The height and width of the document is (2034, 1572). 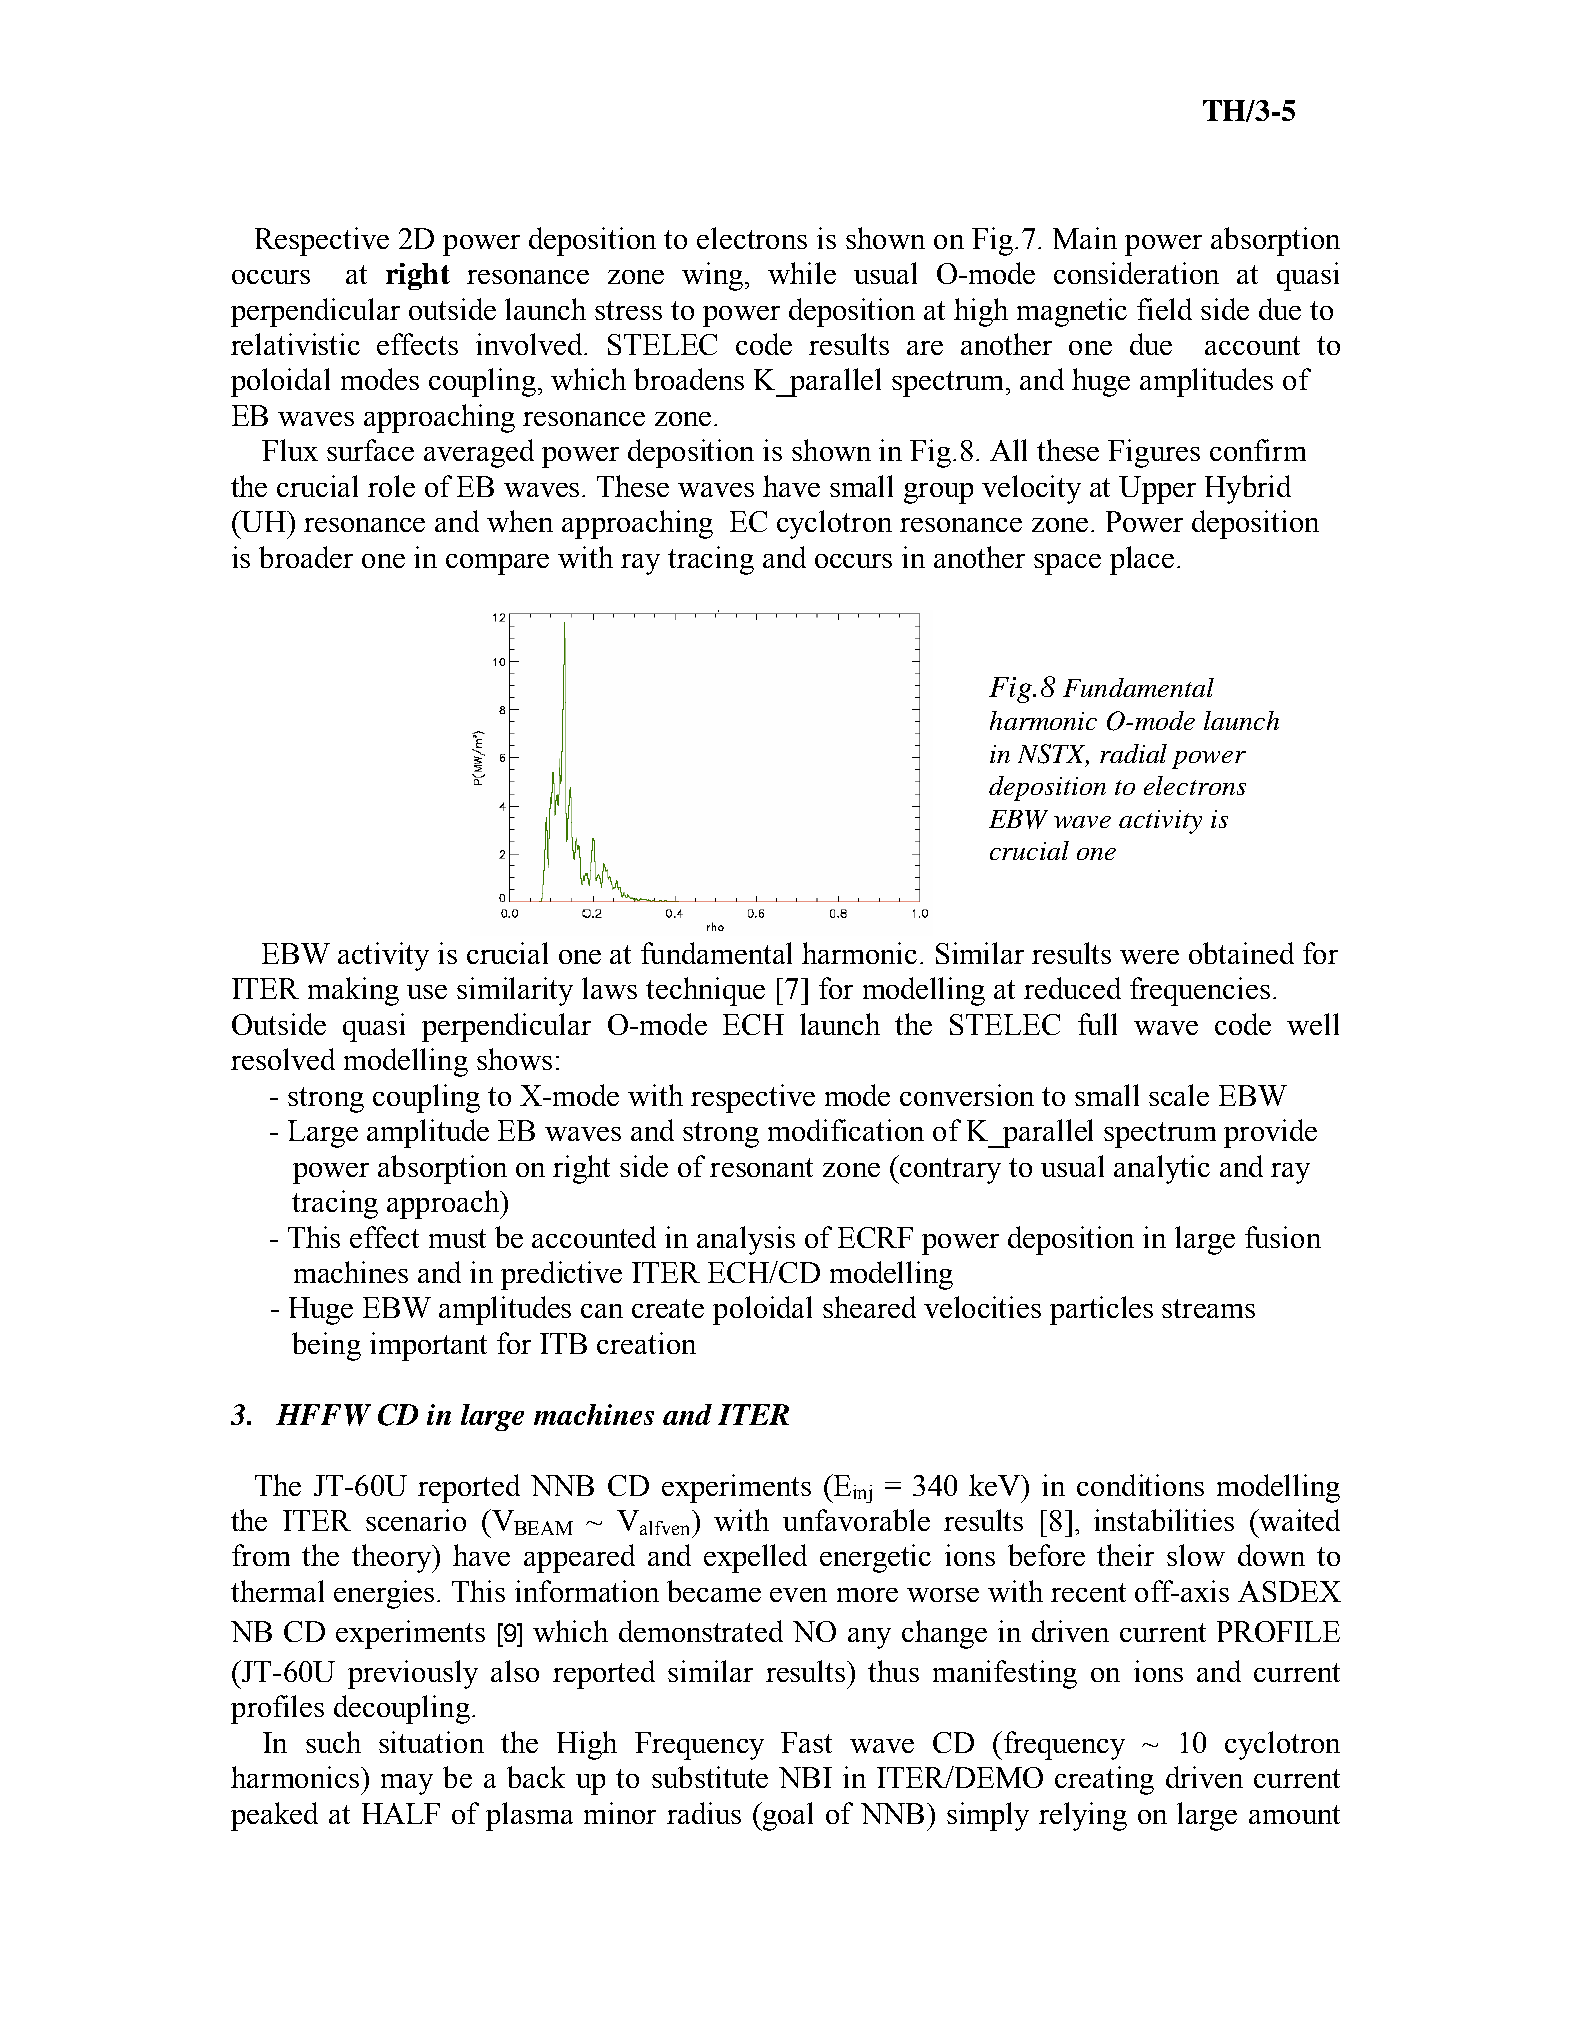 What do you see at coordinates (295, 344) in the document?
I see `relativistic` at bounding box center [295, 344].
